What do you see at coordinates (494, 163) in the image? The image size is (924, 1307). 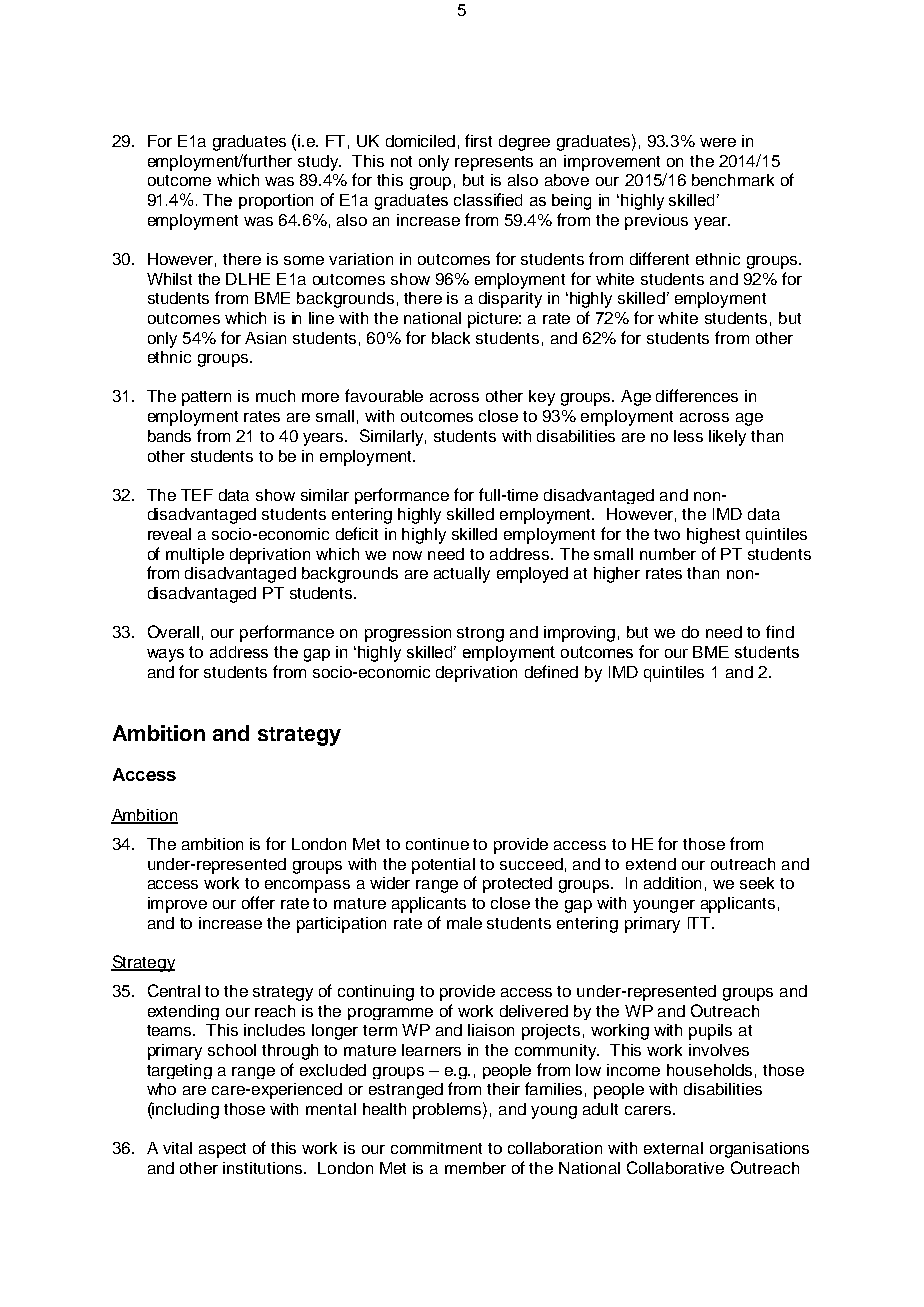 I see `represents` at bounding box center [494, 163].
